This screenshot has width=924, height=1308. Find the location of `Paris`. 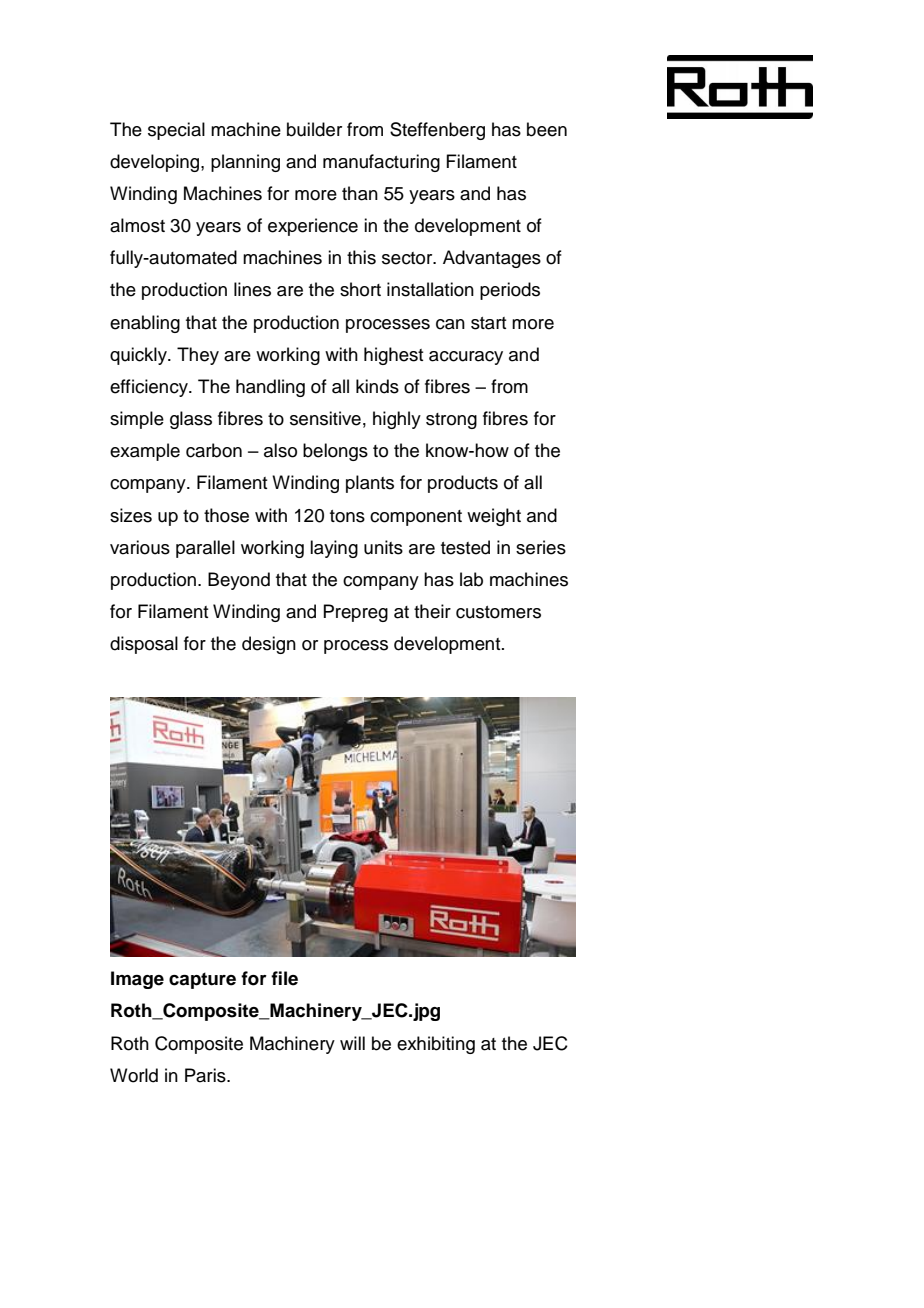

Paris is located at coordinates (206, 1075).
